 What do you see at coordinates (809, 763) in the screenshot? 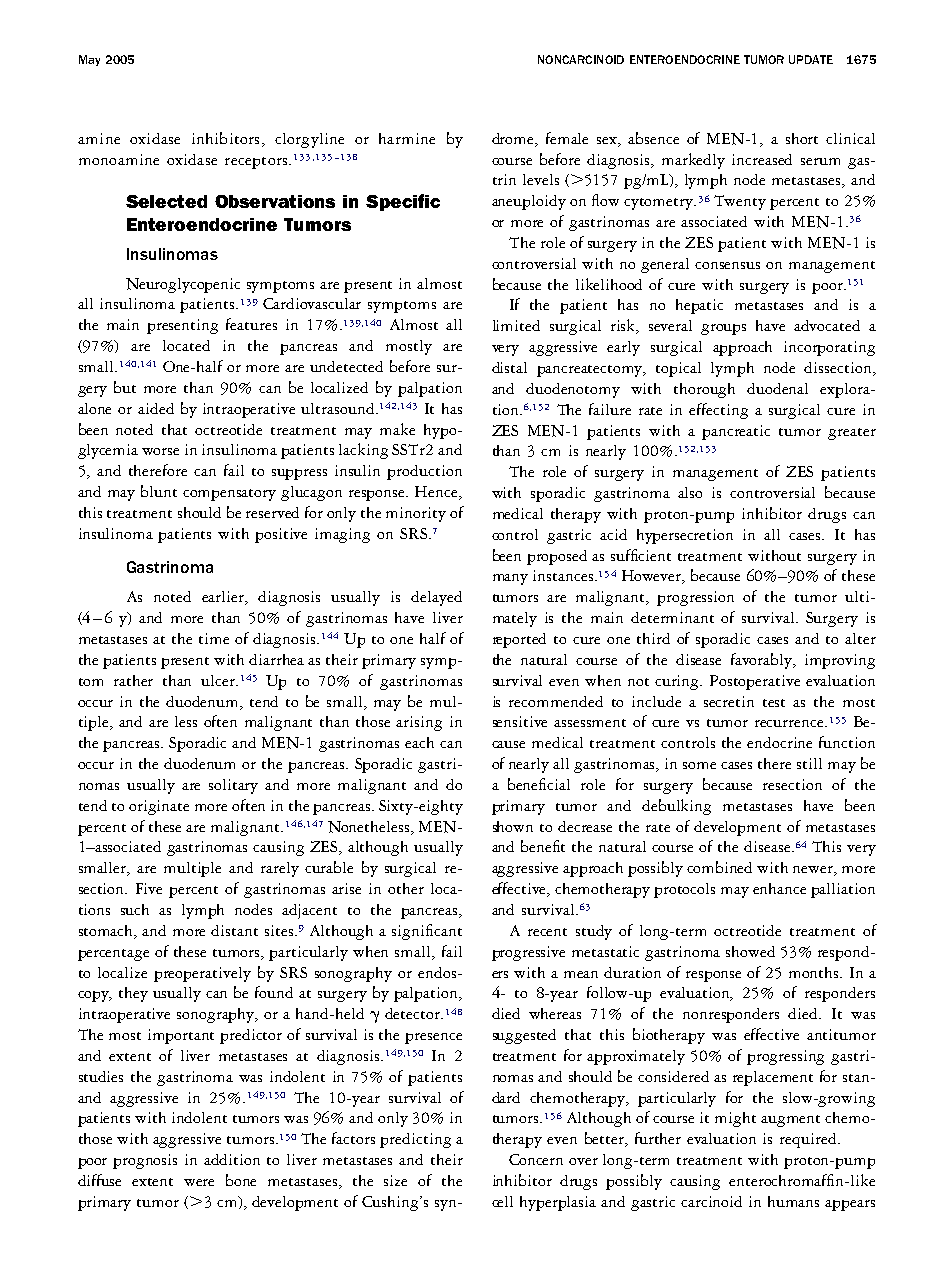
I see `still` at bounding box center [809, 763].
